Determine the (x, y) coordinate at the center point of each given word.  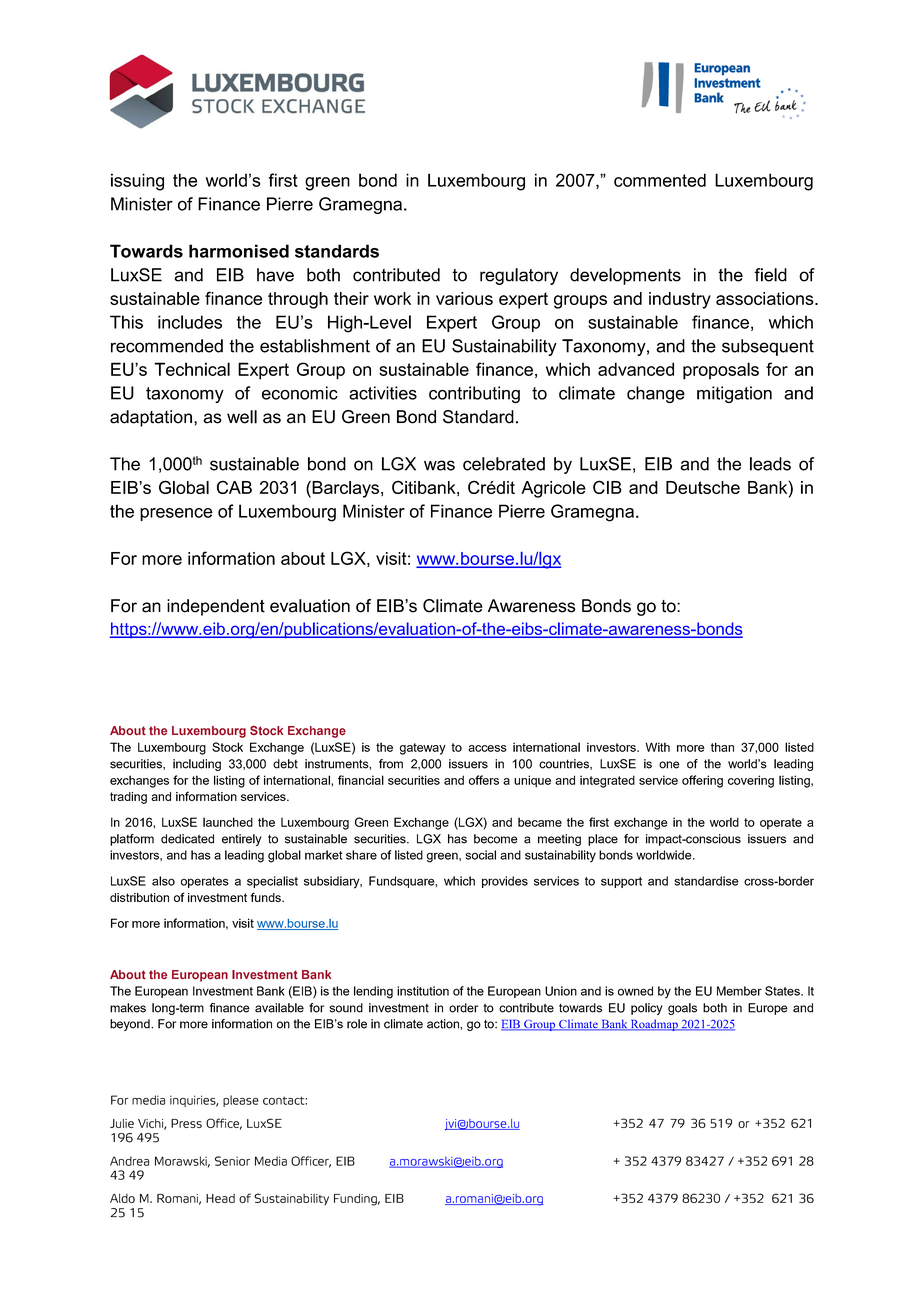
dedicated (187, 839)
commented (660, 180)
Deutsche (703, 487)
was (439, 465)
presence (176, 514)
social (480, 855)
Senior (232, 1161)
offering (702, 781)
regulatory (519, 276)
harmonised (239, 251)
